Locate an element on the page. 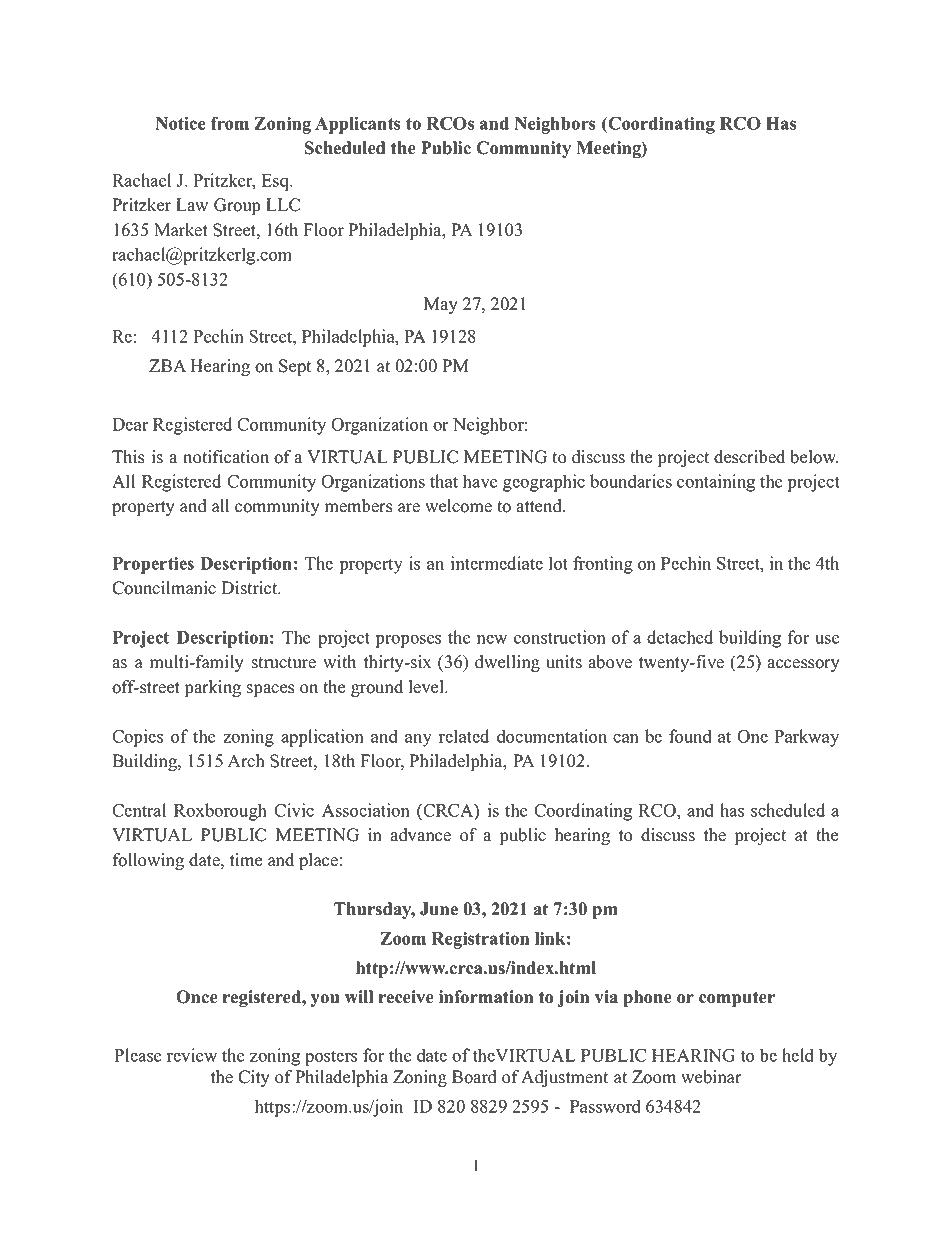 This document has width=952, height=1233. May is located at coordinates (441, 305).
